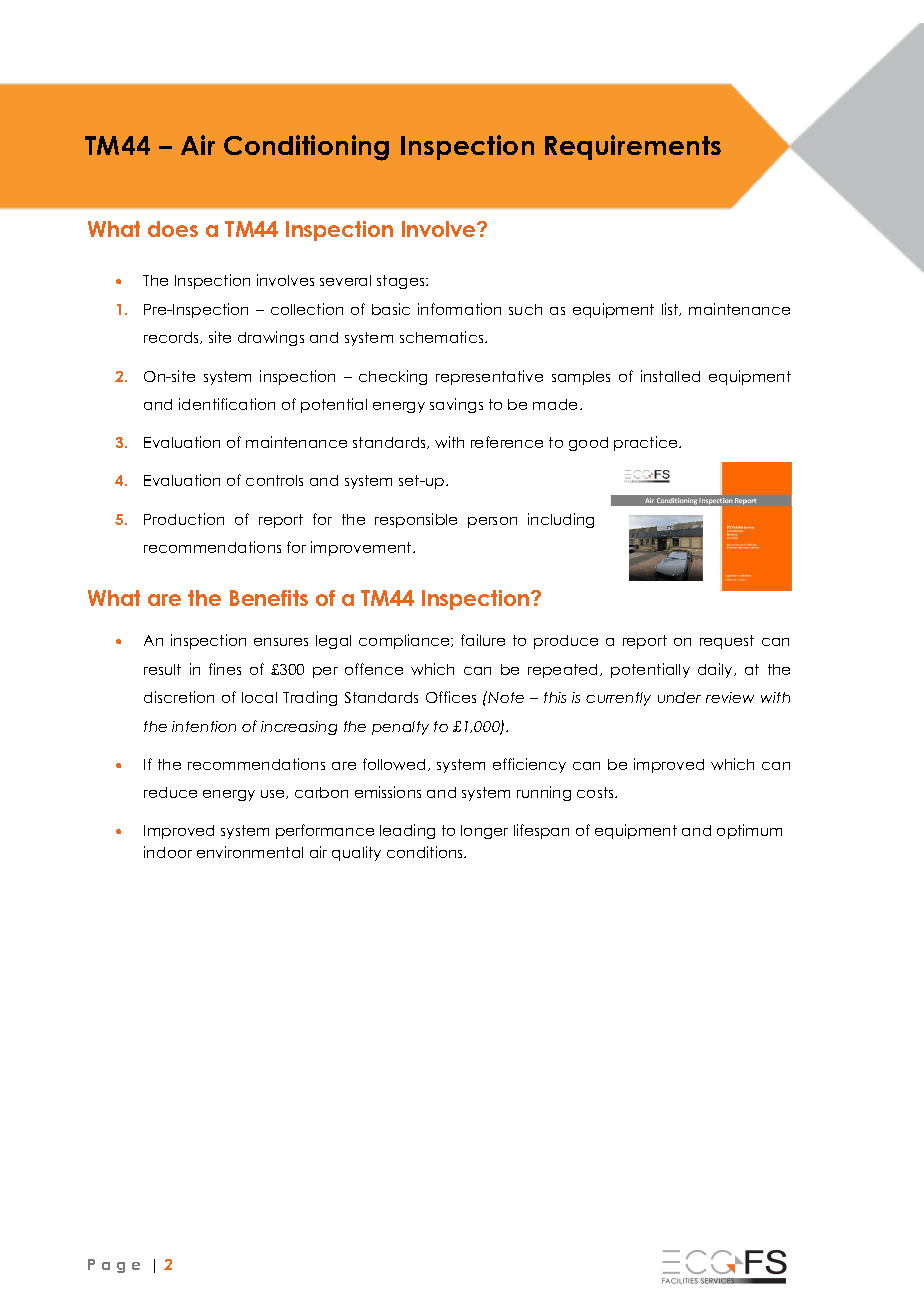 Image resolution: width=924 pixels, height=1308 pixels. I want to click on optimum, so click(749, 831).
